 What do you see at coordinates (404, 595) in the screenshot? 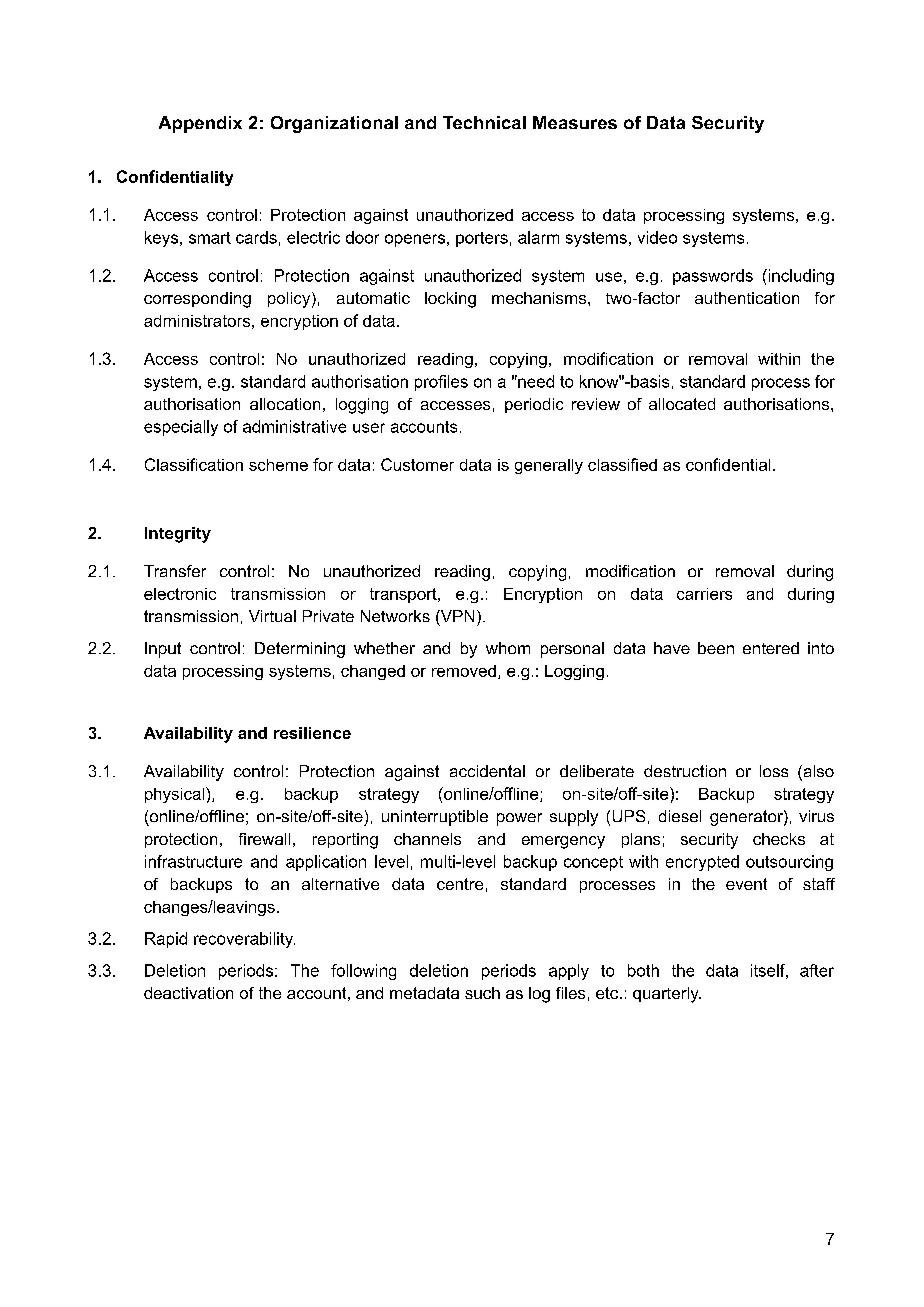
I see `transport` at bounding box center [404, 595].
